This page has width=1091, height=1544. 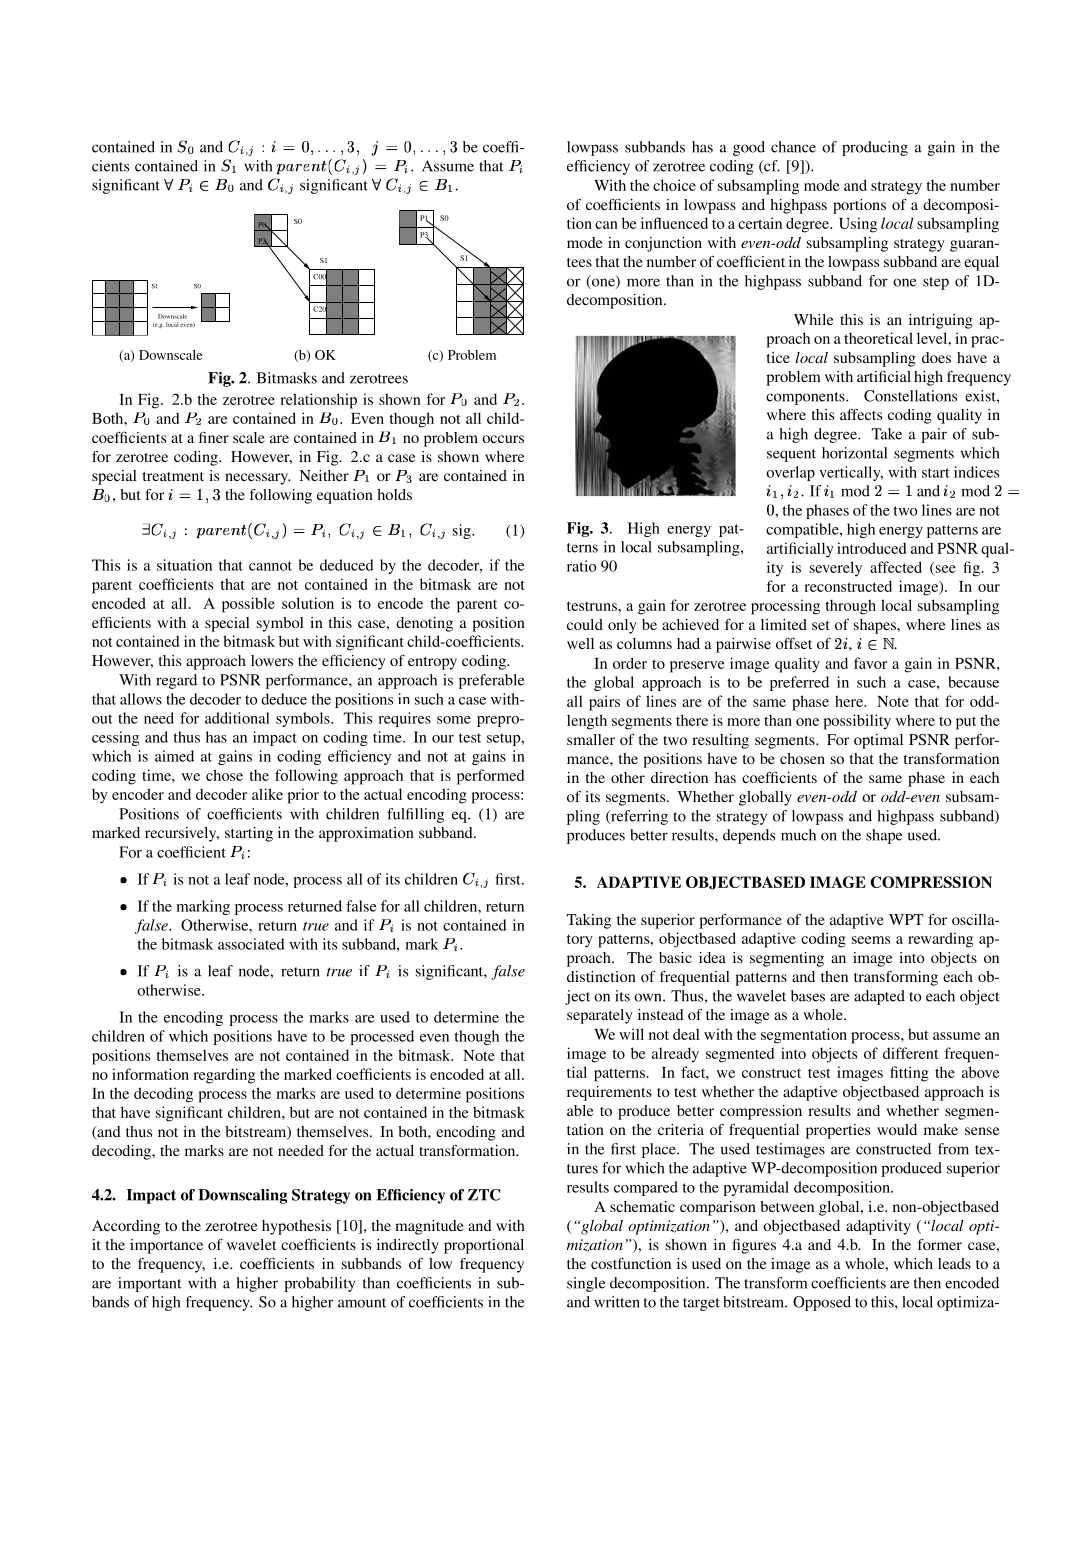 I want to click on aimed, so click(x=174, y=756).
